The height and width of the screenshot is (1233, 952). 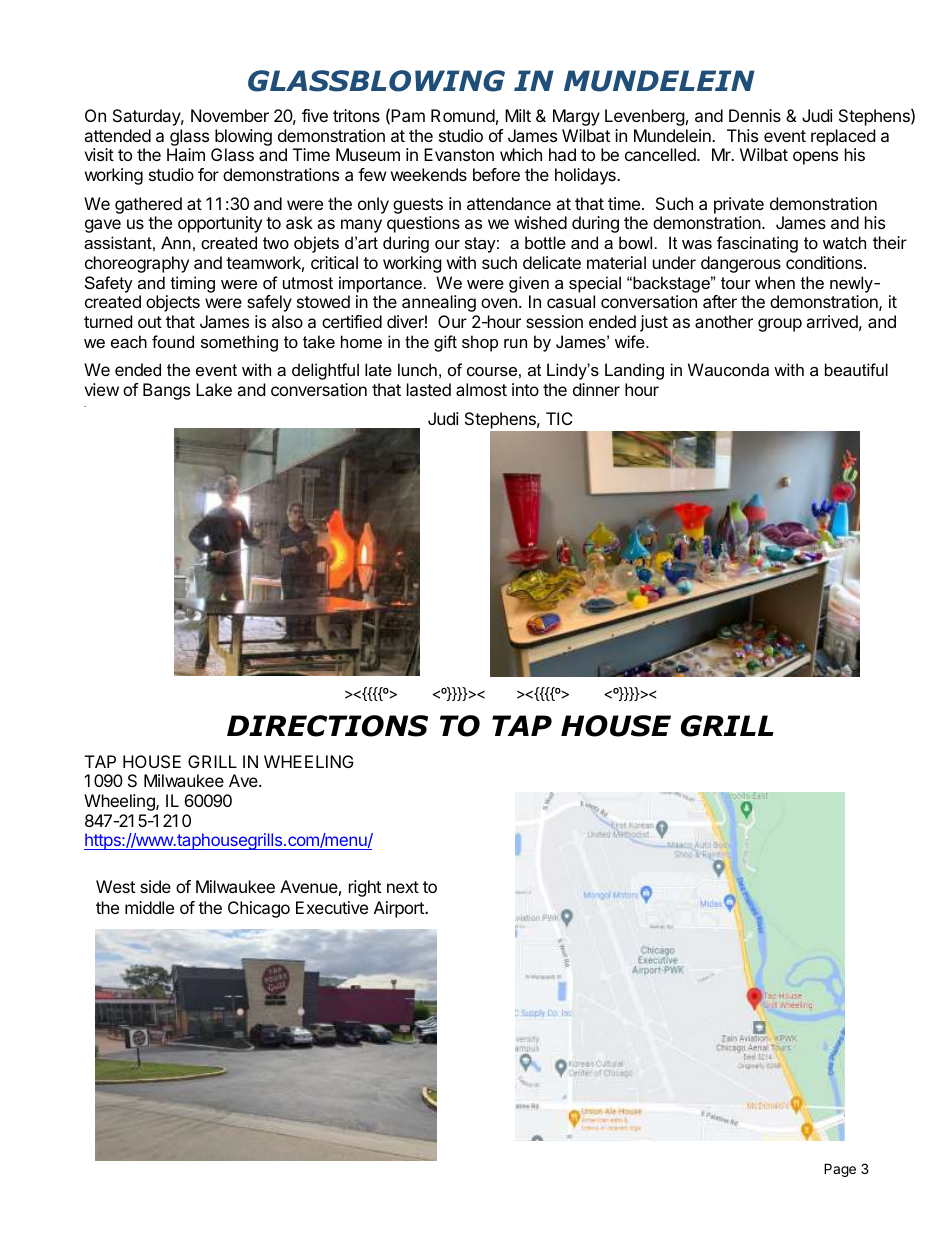 What do you see at coordinates (403, 887) in the screenshot?
I see `next` at bounding box center [403, 887].
